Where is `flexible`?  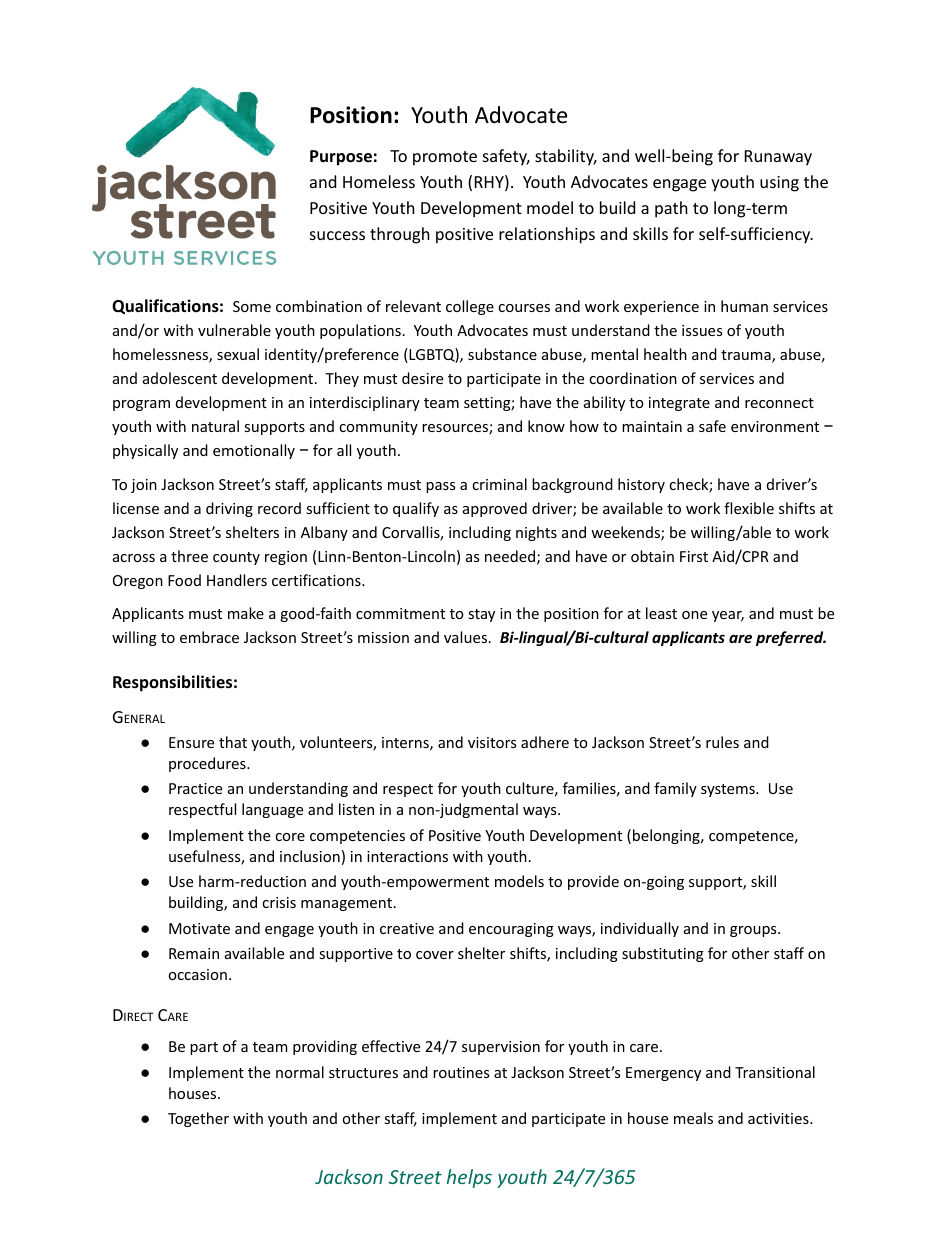 flexible is located at coordinates (749, 508).
